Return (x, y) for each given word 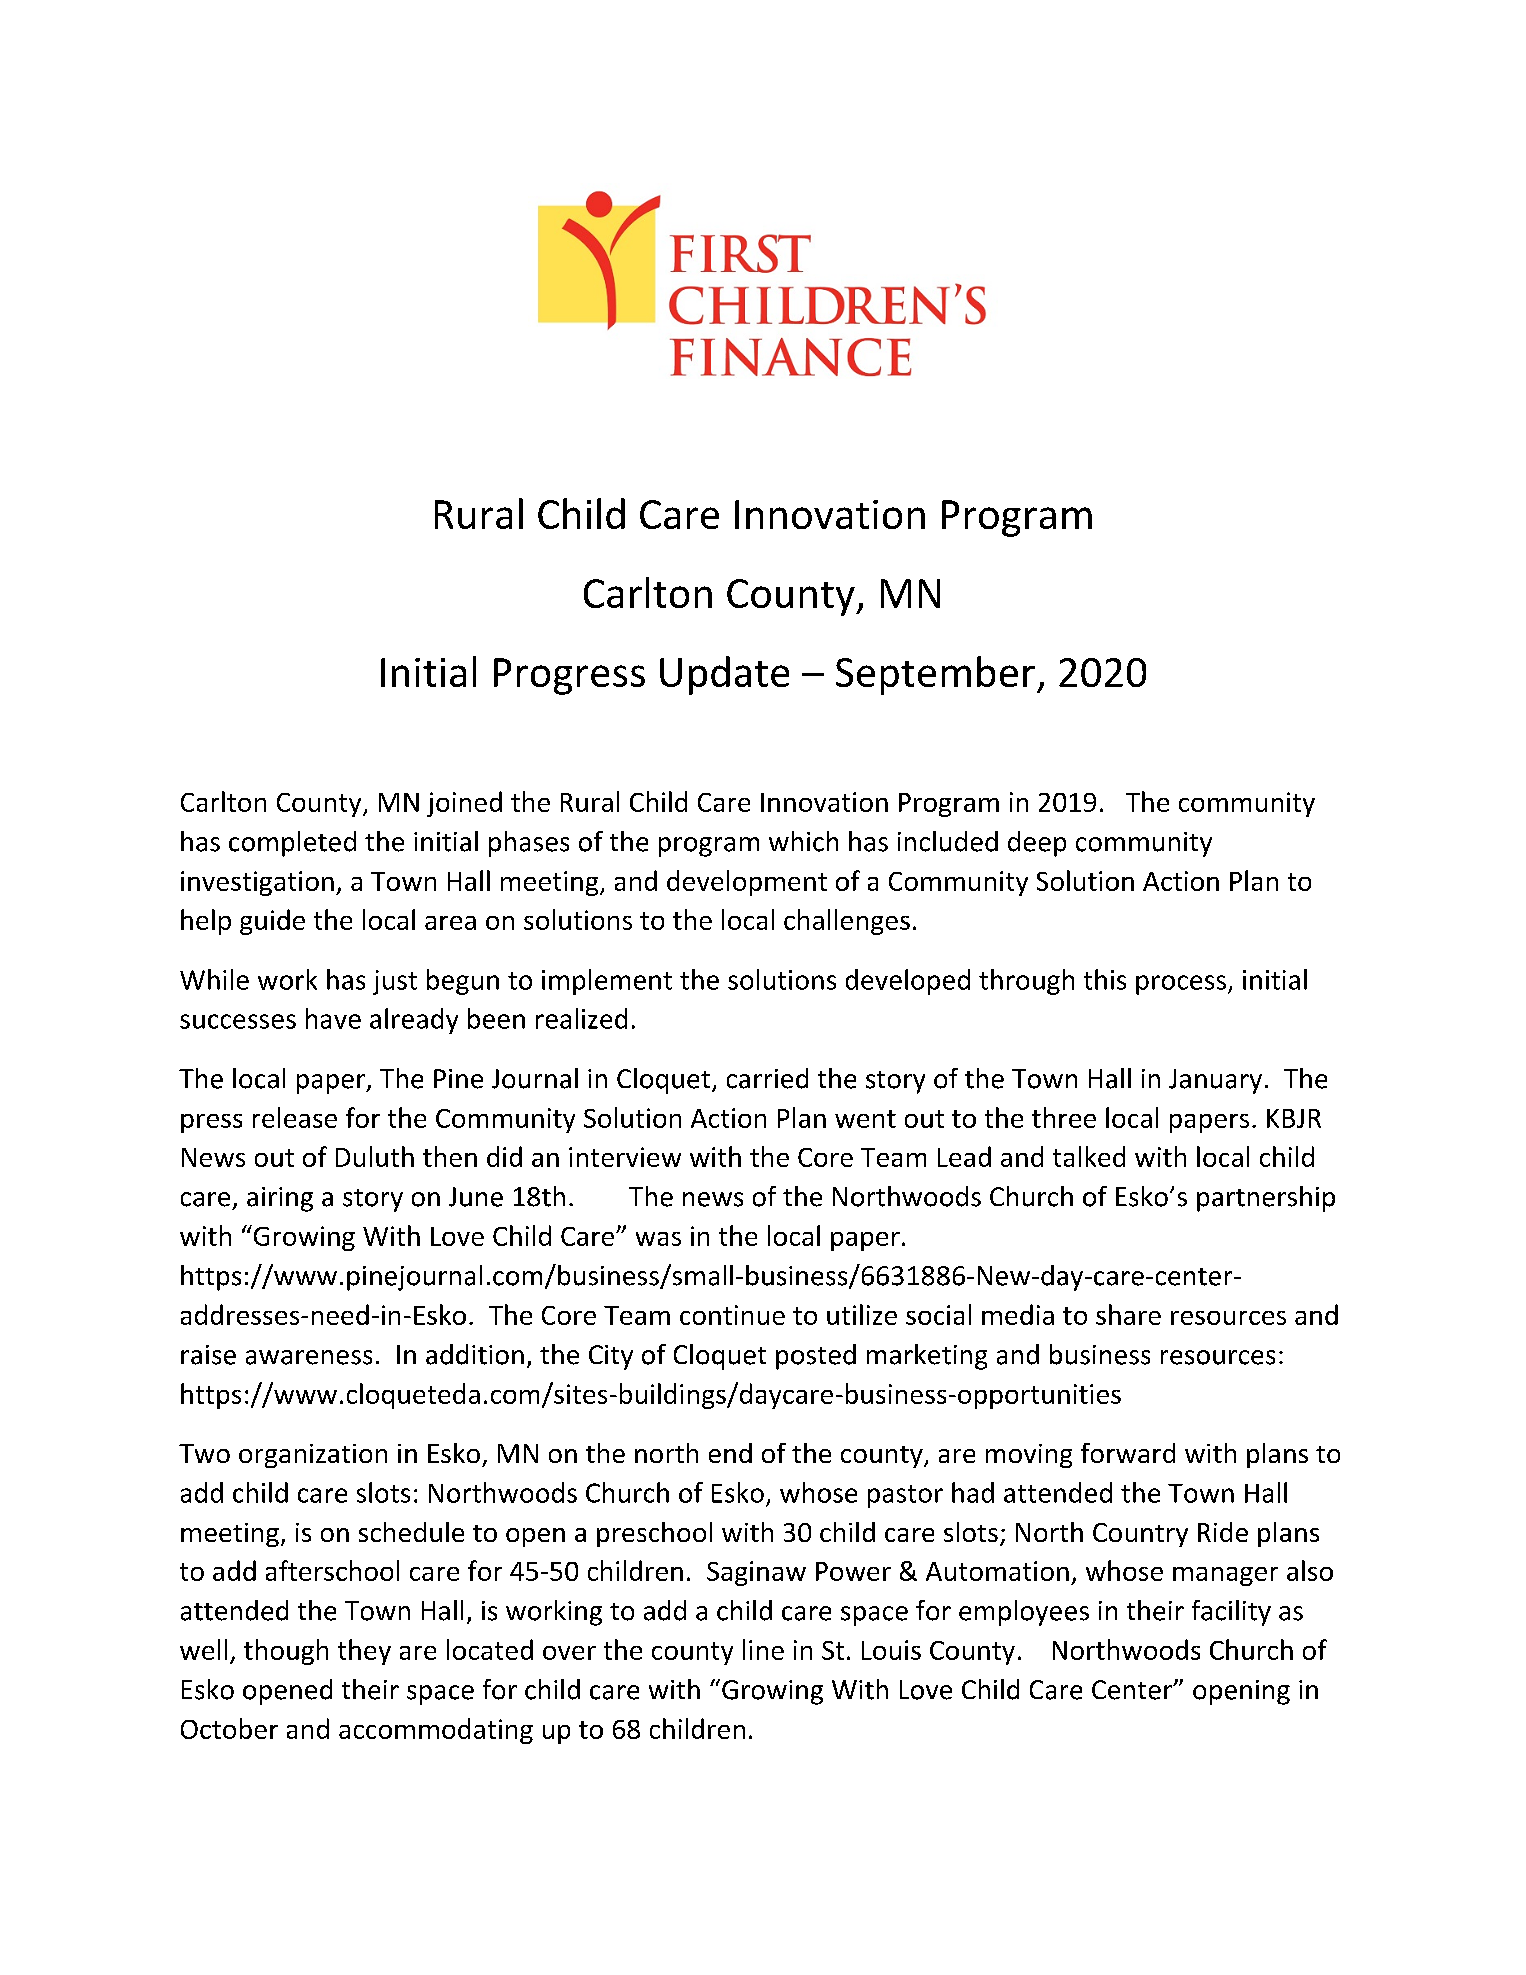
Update (724, 675)
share (1128, 1314)
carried (767, 1078)
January (1215, 1081)
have (333, 1018)
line (763, 1649)
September (935, 675)
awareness (309, 1357)
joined (464, 804)
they (364, 1652)
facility (1231, 1613)
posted (816, 1357)
